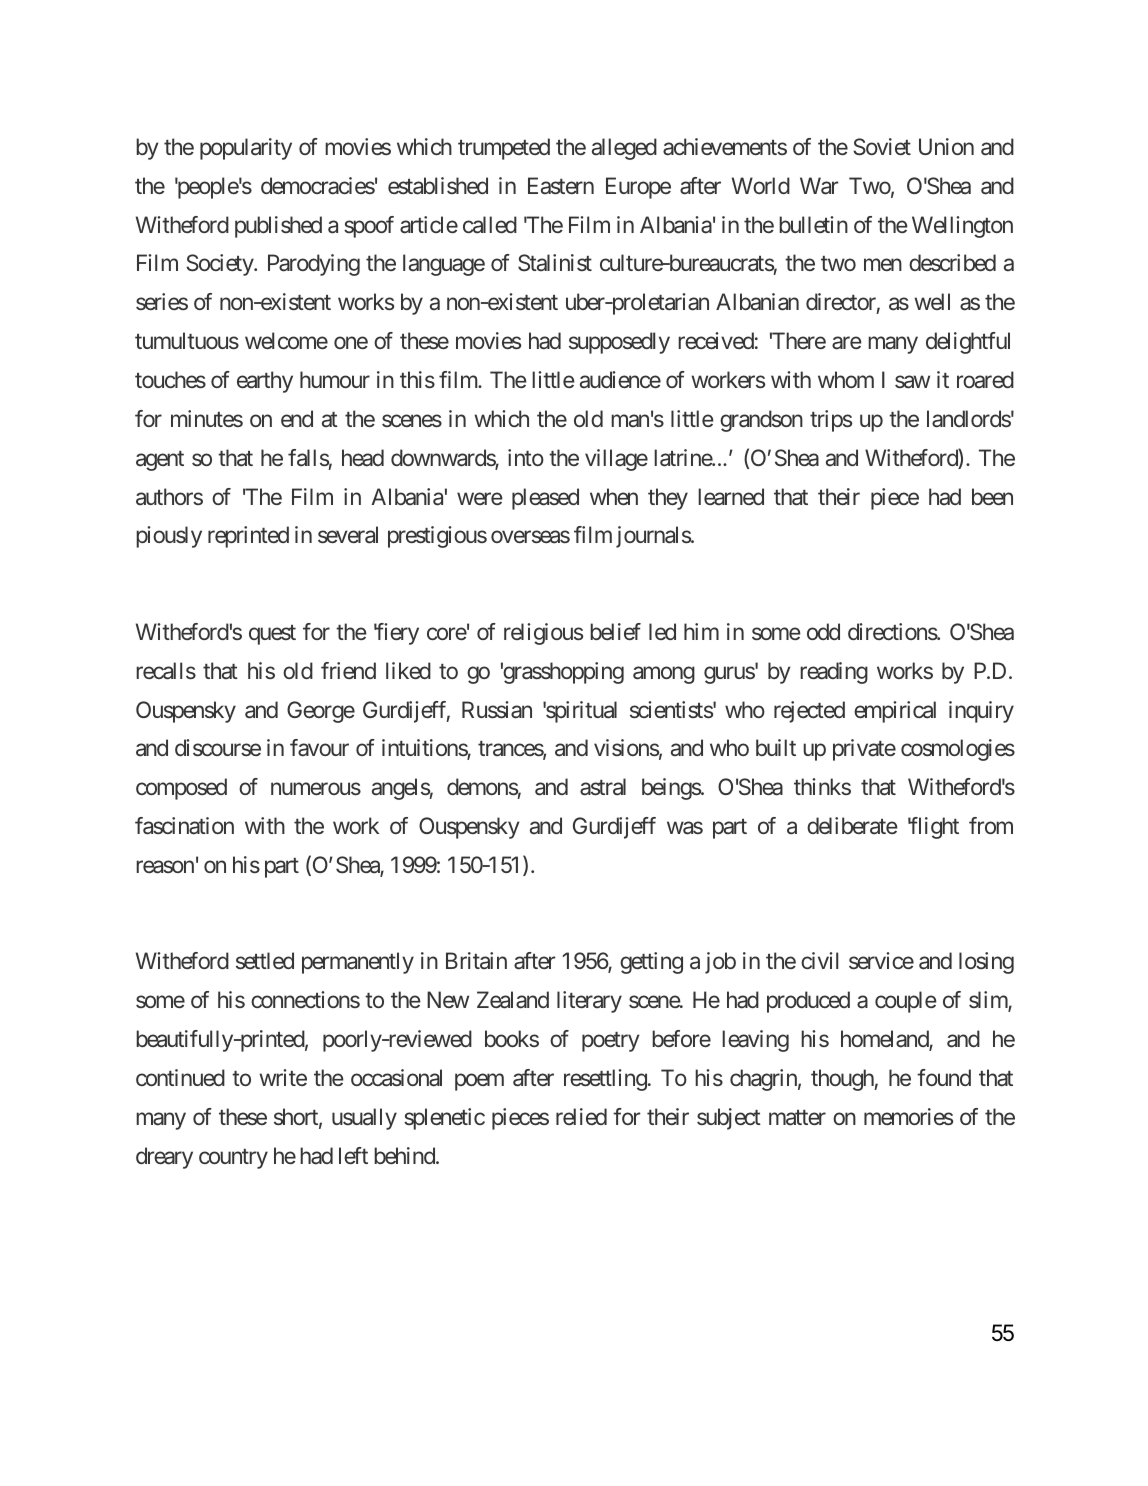 This image has width=1148, height=1486. What do you see at coordinates (615, 631) in the image?
I see `belief` at bounding box center [615, 631].
